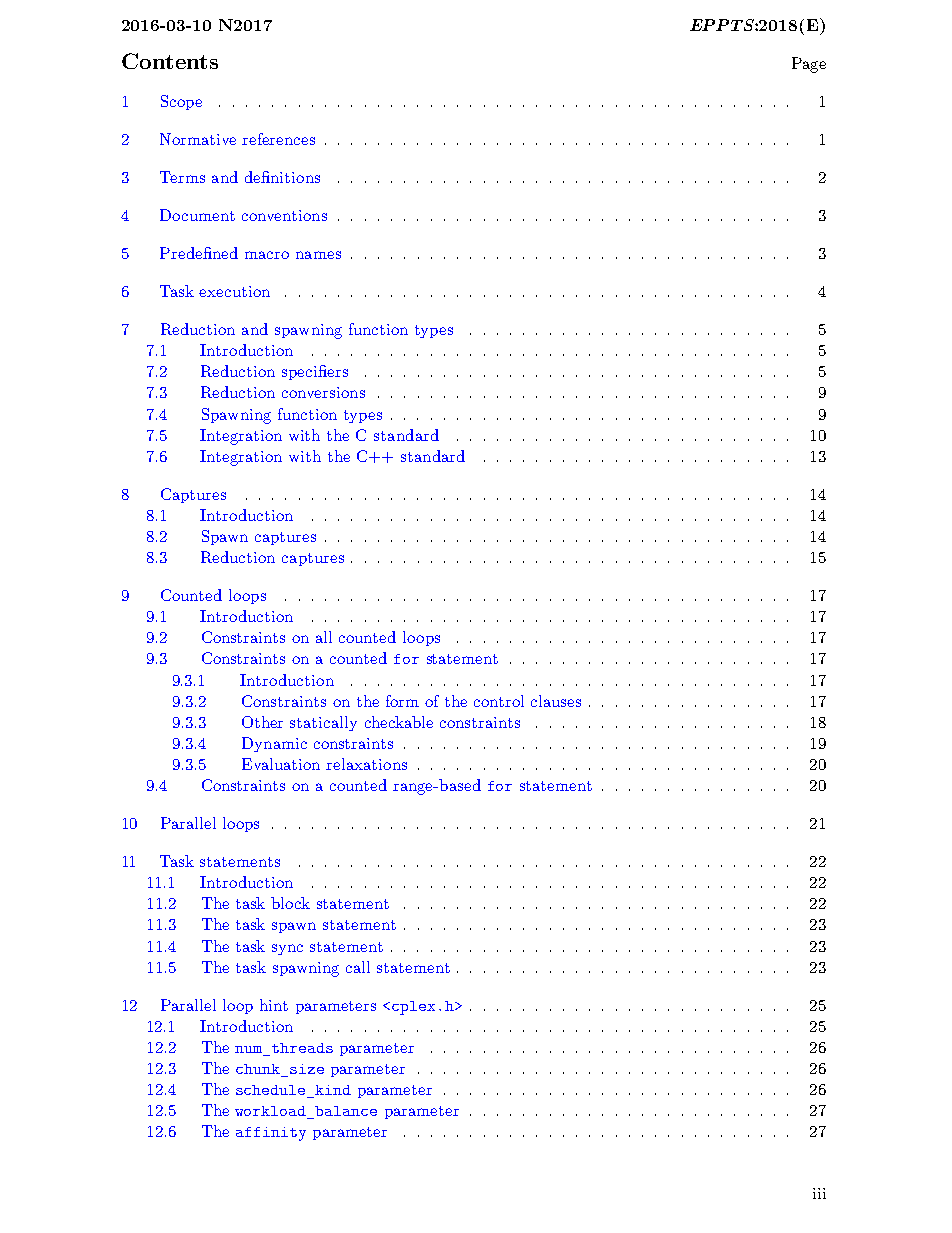 This document has width=952, height=1233. What do you see at coordinates (499, 701) in the document?
I see `control` at bounding box center [499, 701].
